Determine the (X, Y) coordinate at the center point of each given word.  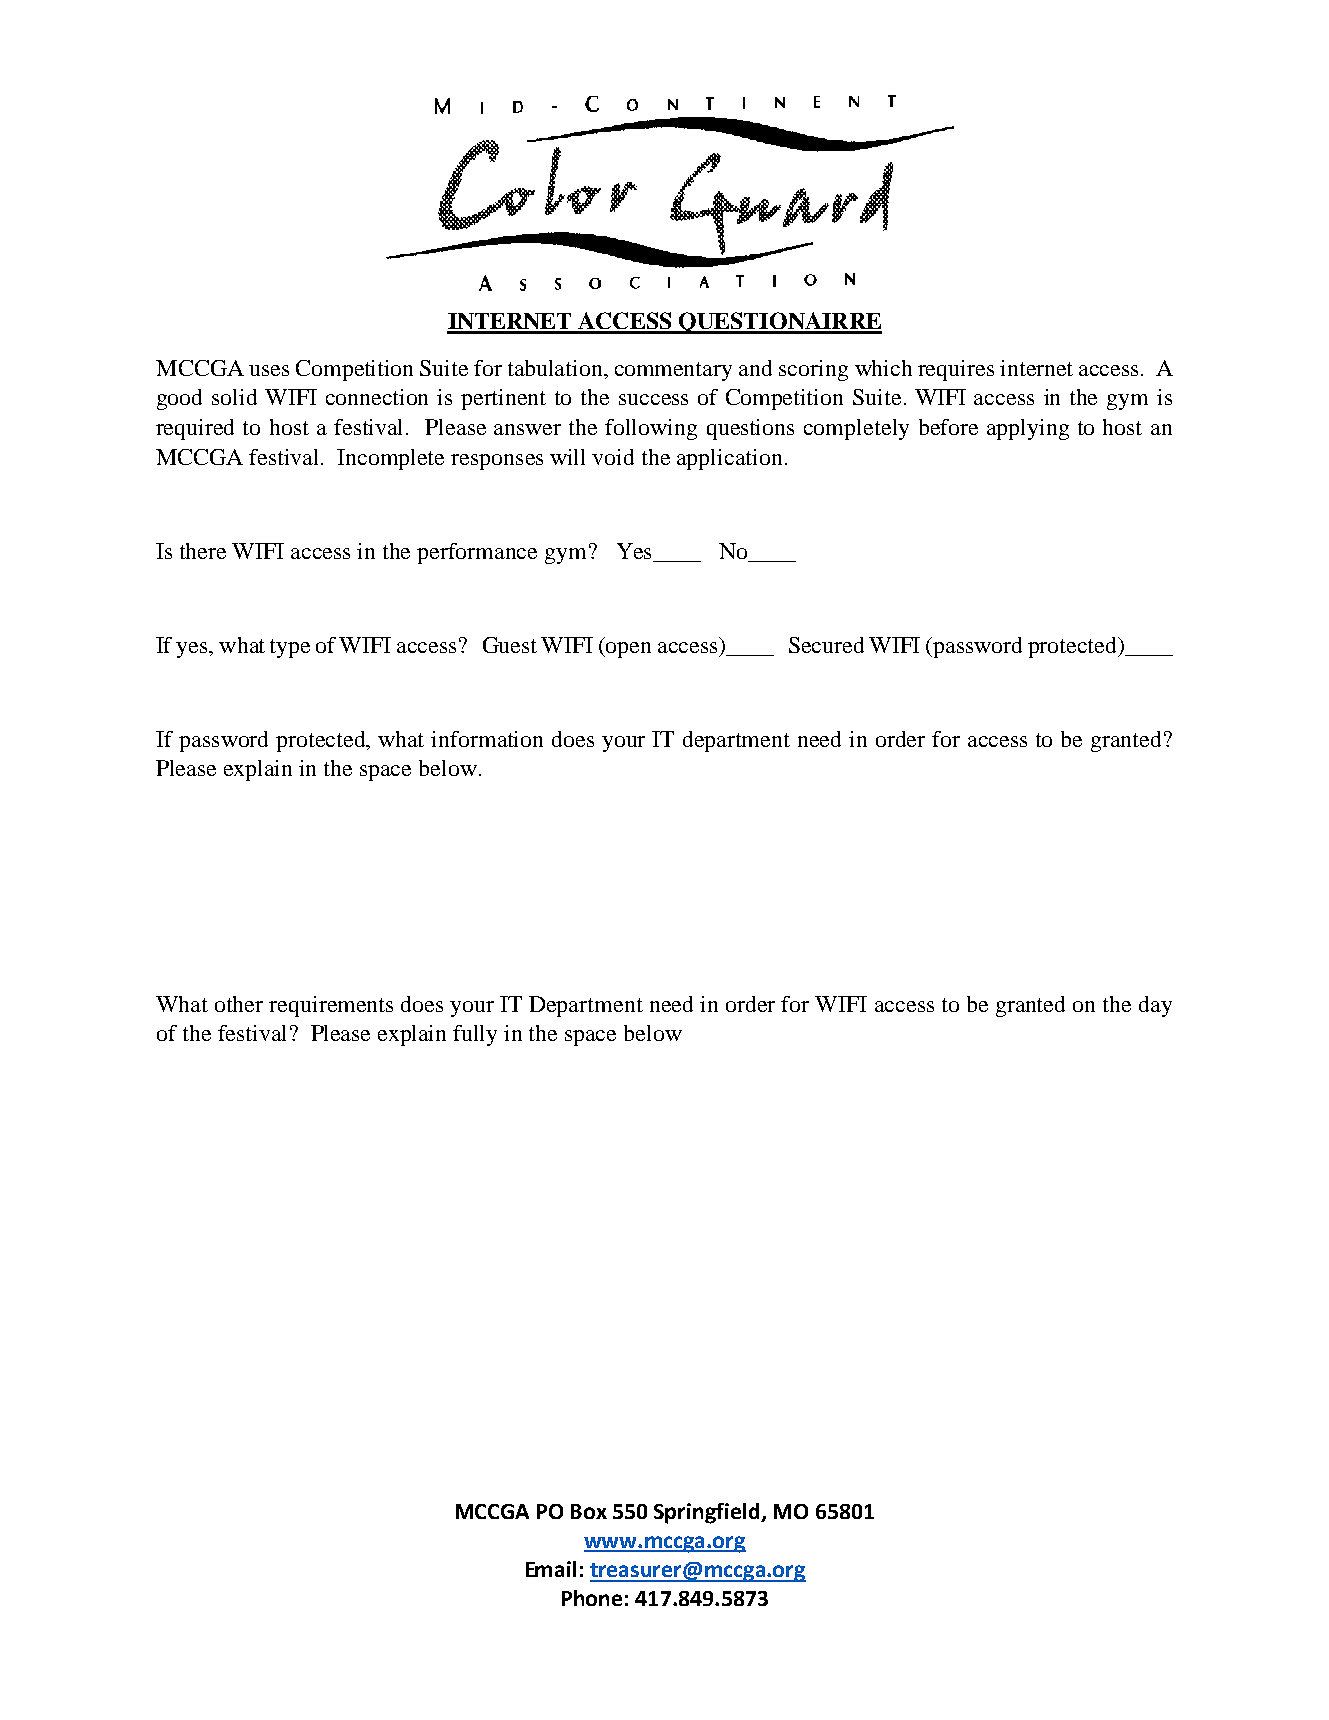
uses (269, 370)
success (653, 399)
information (487, 739)
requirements (331, 1006)
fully (475, 1035)
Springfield (708, 1513)
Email (551, 1569)
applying (1028, 429)
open (628, 650)
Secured (826, 645)
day (1155, 1006)
